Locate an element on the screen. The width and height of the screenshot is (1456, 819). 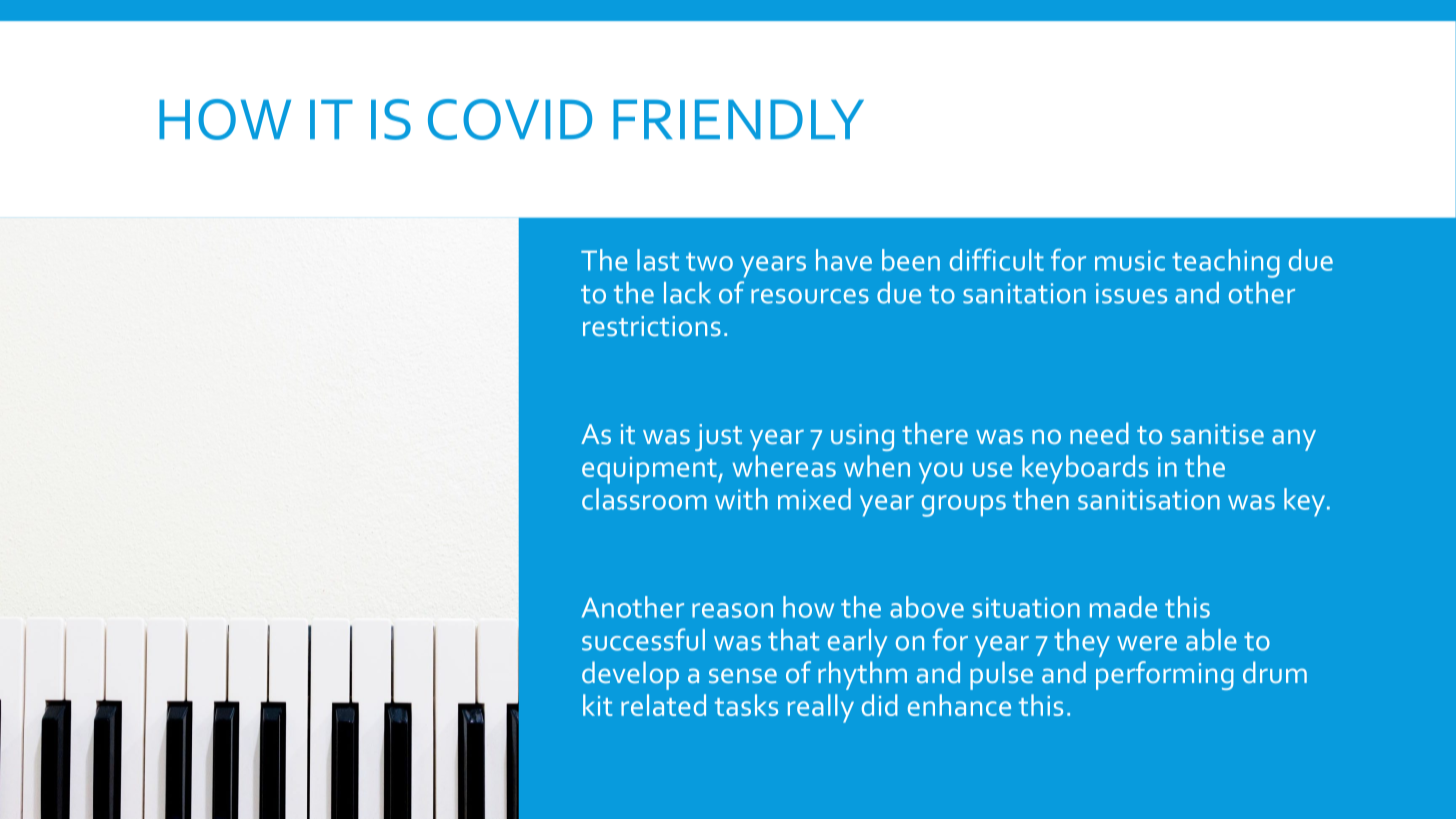
just is located at coordinates (718, 437).
